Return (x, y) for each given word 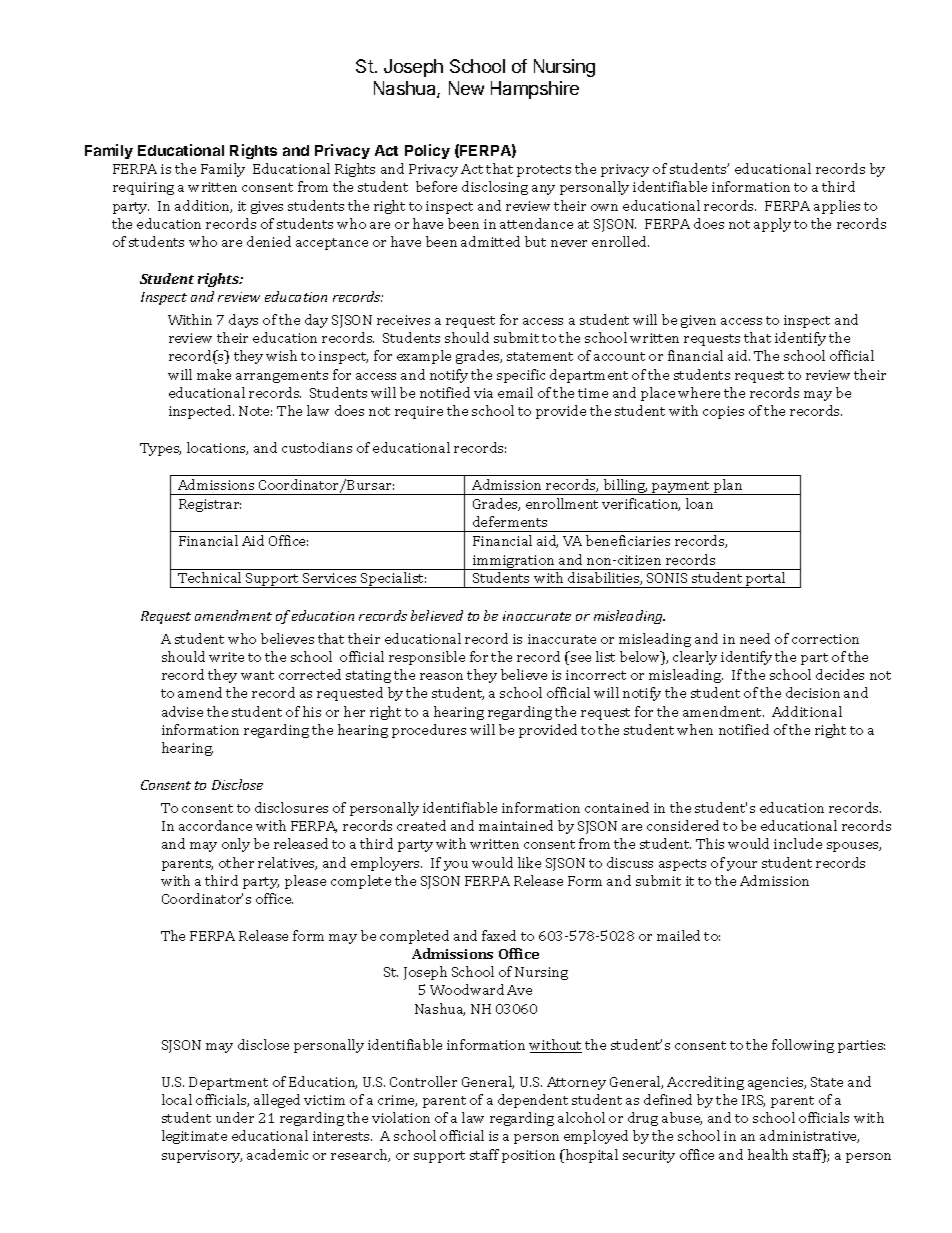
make (214, 374)
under (235, 1117)
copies (723, 412)
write (226, 657)
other (236, 862)
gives (267, 207)
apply (772, 225)
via (483, 393)
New (466, 88)
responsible (427, 658)
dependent (533, 1101)
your (742, 866)
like (529, 862)
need (755, 638)
